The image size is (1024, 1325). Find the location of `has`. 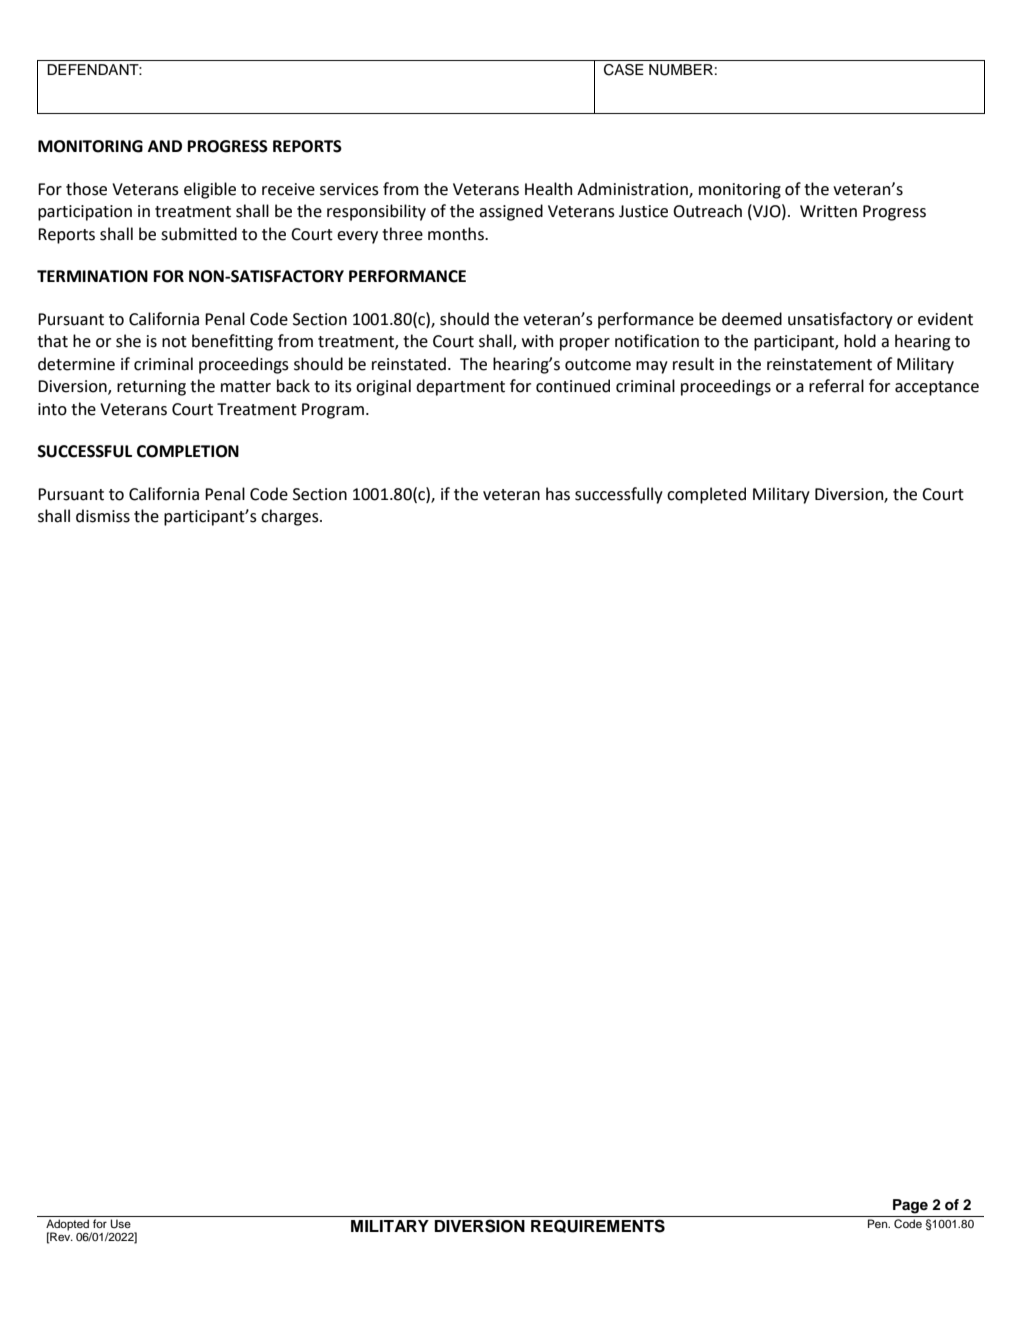

has is located at coordinates (558, 494).
